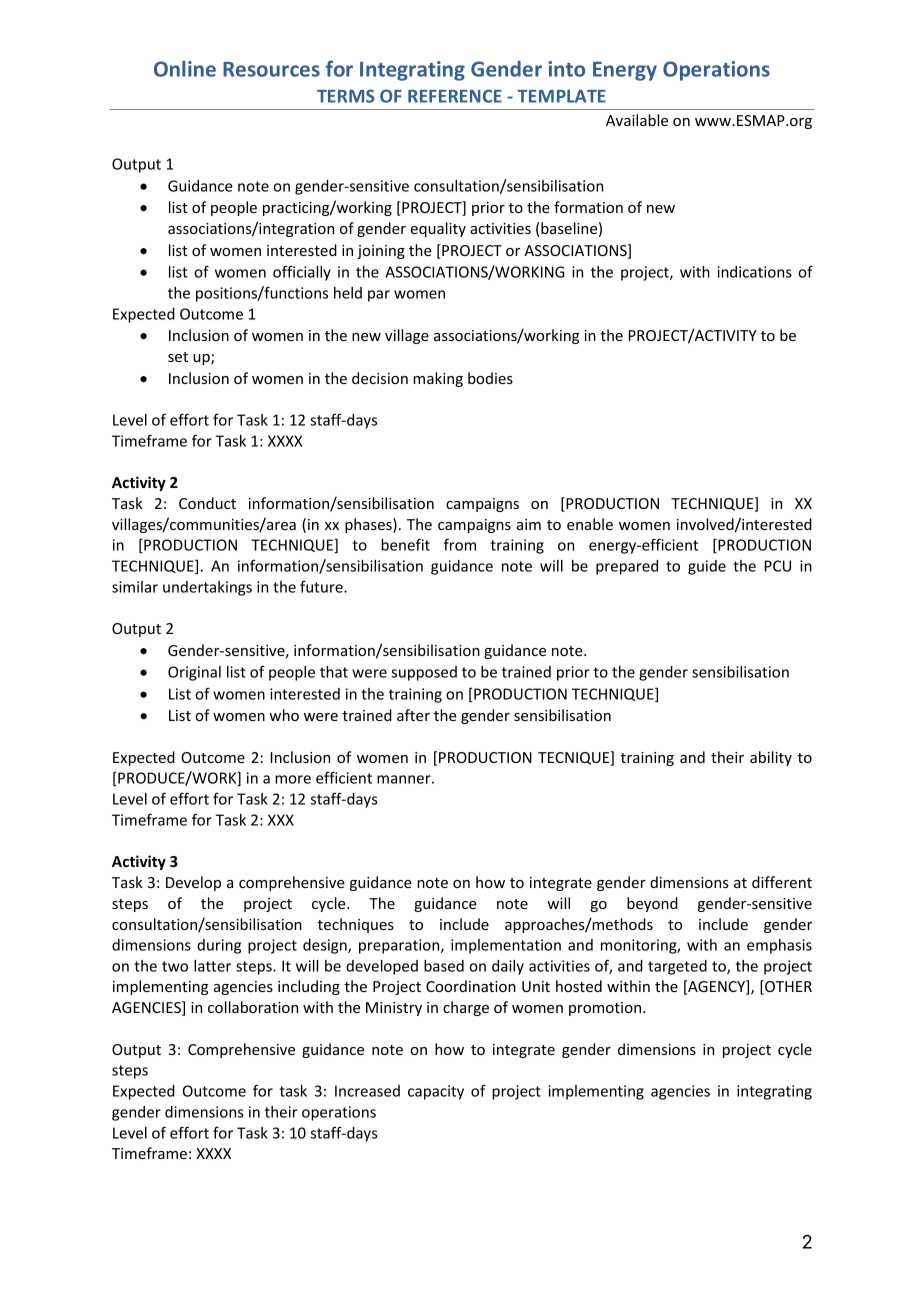 The height and width of the screenshot is (1308, 924). What do you see at coordinates (606, 1009) in the screenshot?
I see `promotion` at bounding box center [606, 1009].
